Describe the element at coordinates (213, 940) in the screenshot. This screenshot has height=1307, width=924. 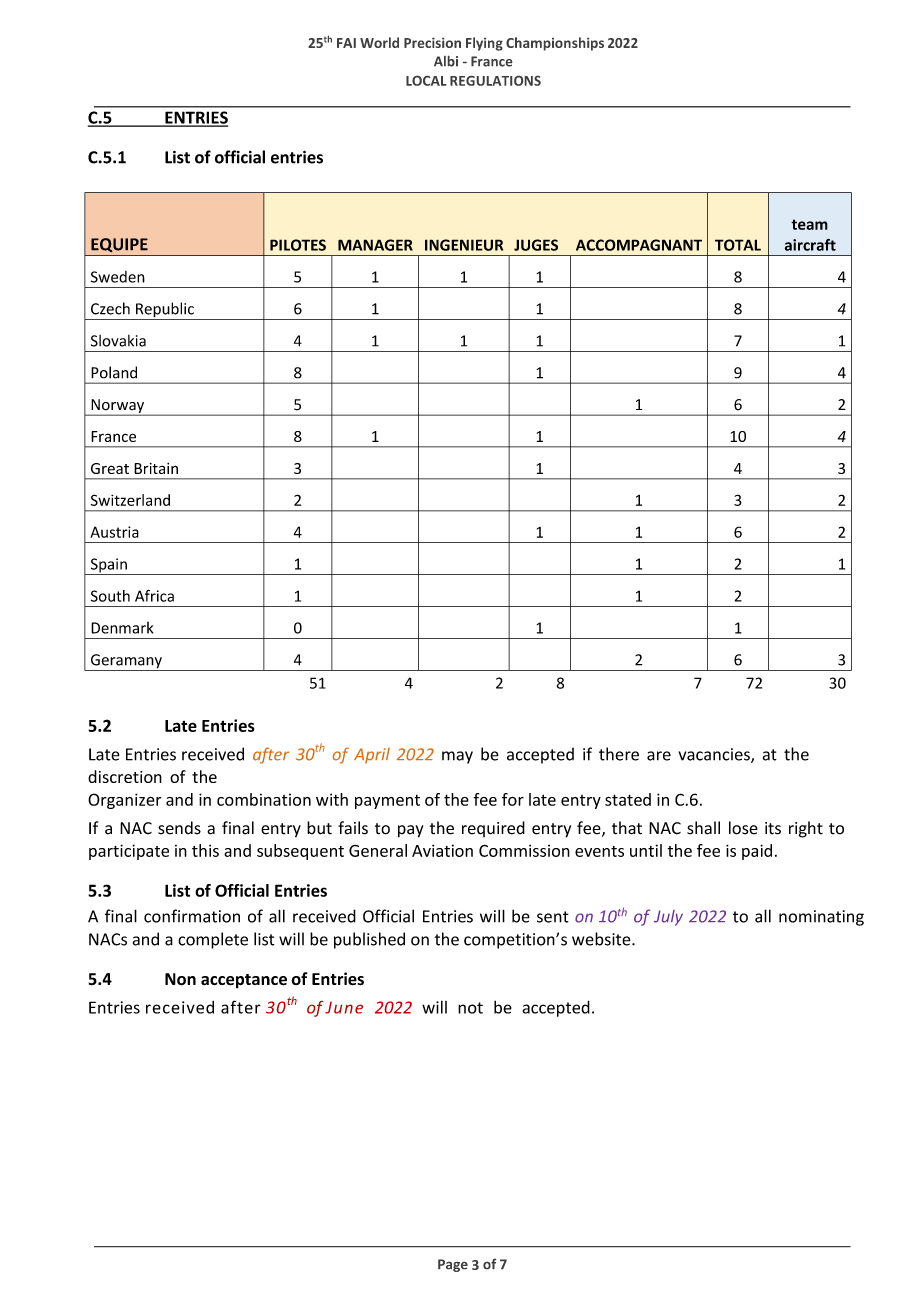
I see `complete` at that location.
